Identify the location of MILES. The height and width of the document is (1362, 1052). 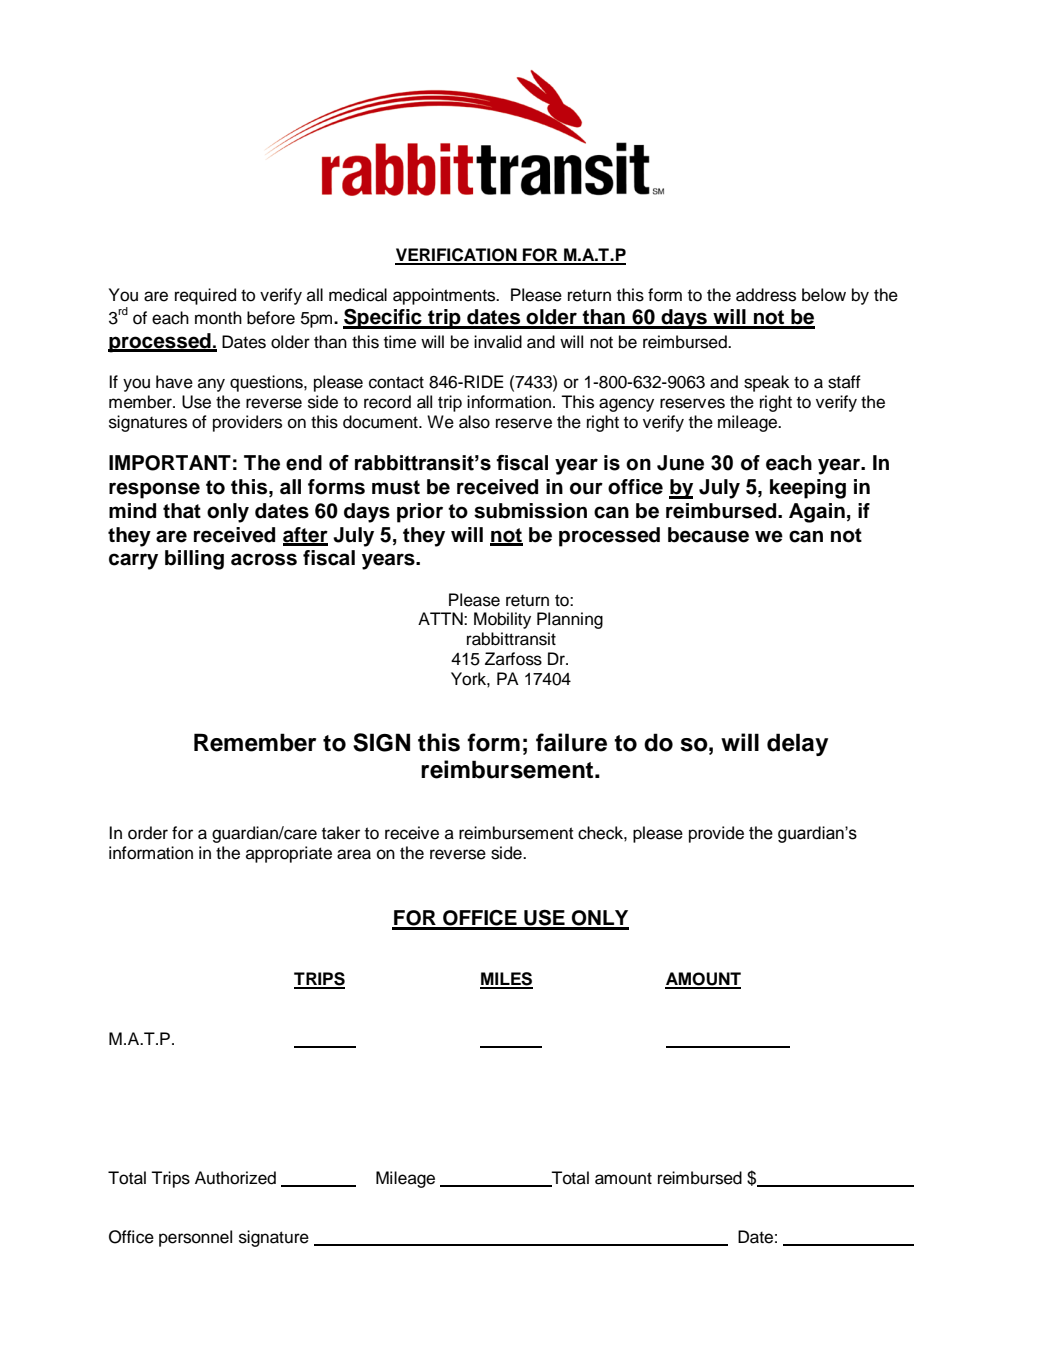
(506, 980).
